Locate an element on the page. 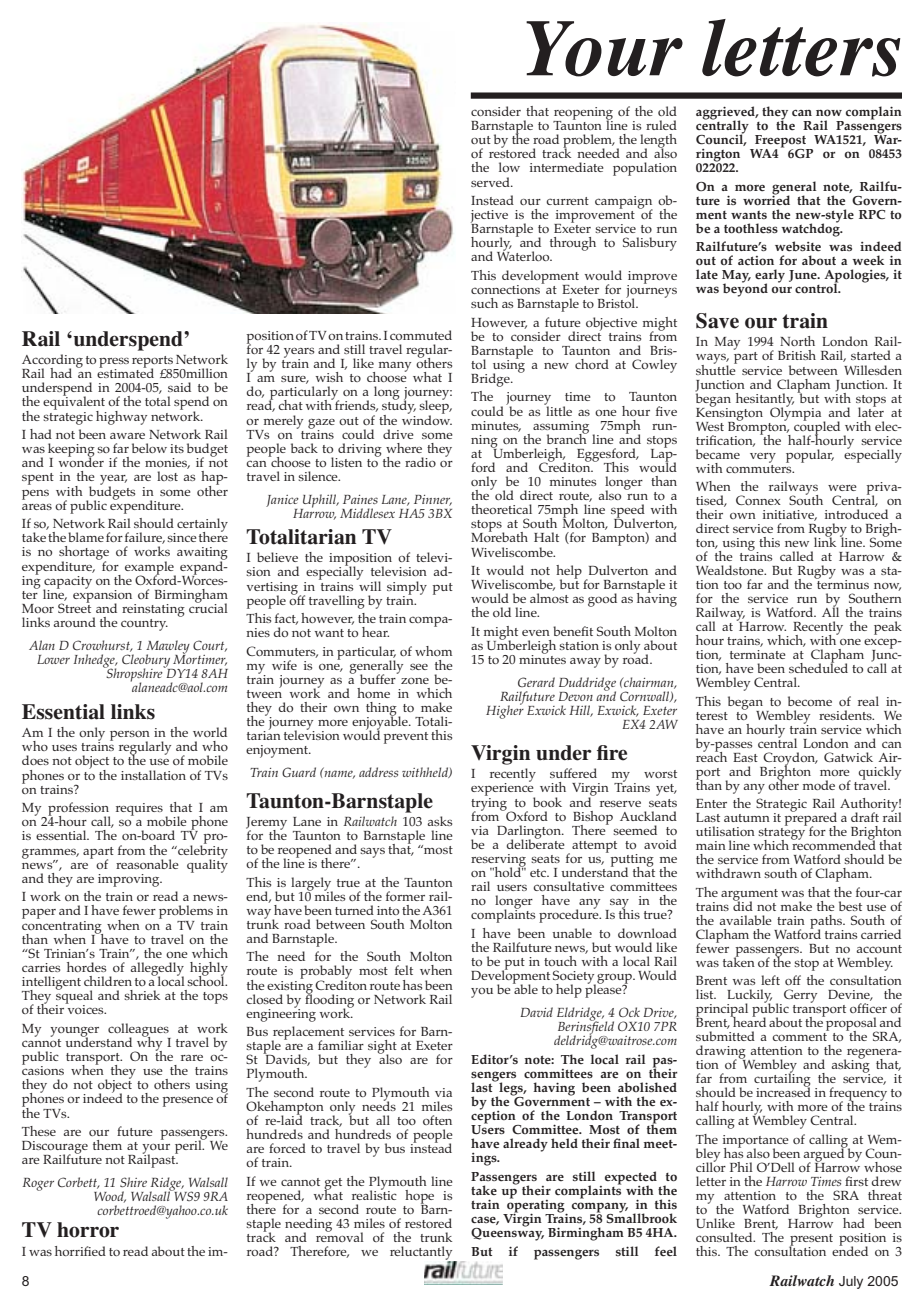  reluctantly is located at coordinates (422, 1254).
